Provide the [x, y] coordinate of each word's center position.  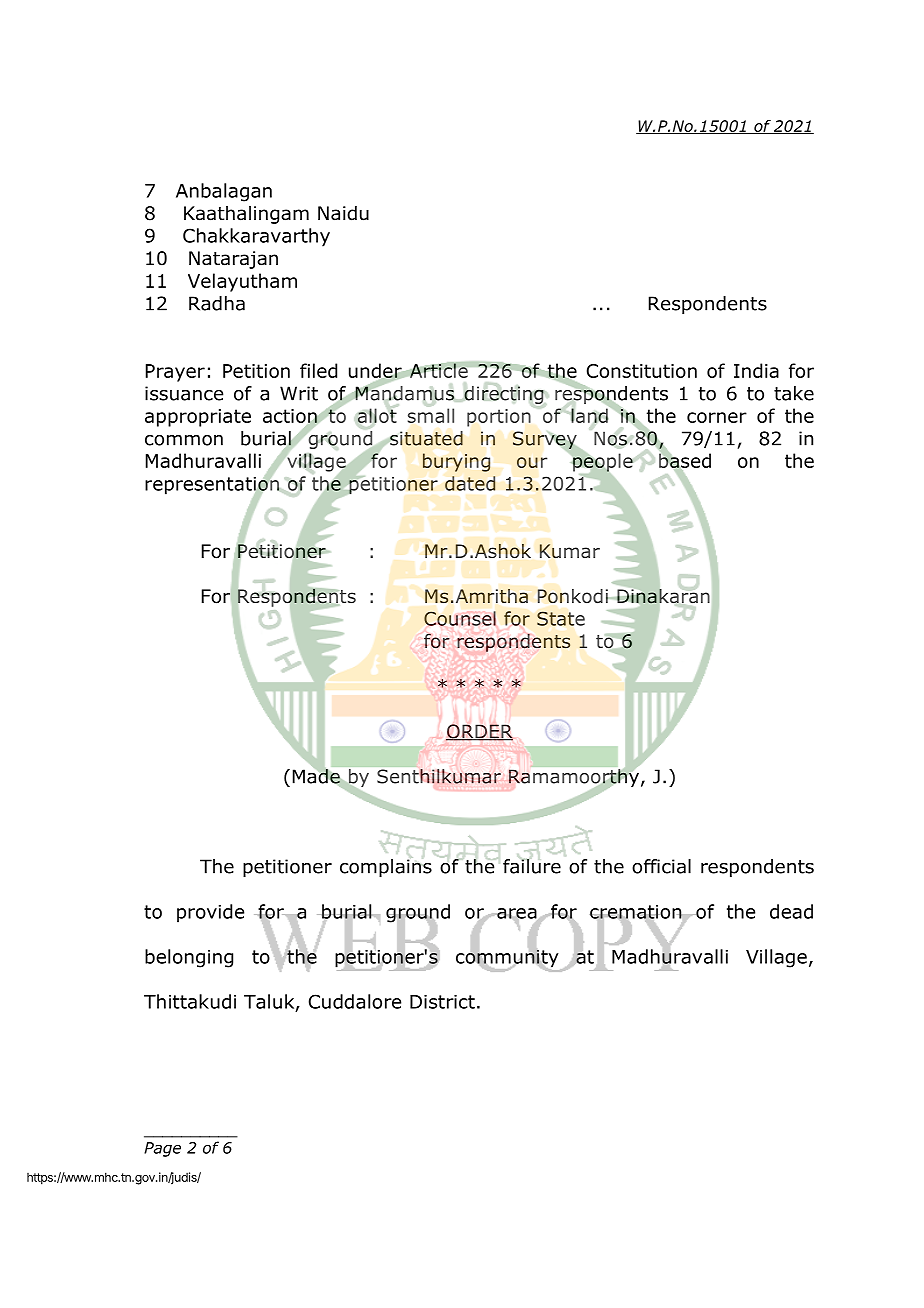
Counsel [460, 618]
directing [505, 396]
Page [162, 1149]
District [442, 1002]
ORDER [479, 732]
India [756, 370]
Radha [217, 303]
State [561, 618]
